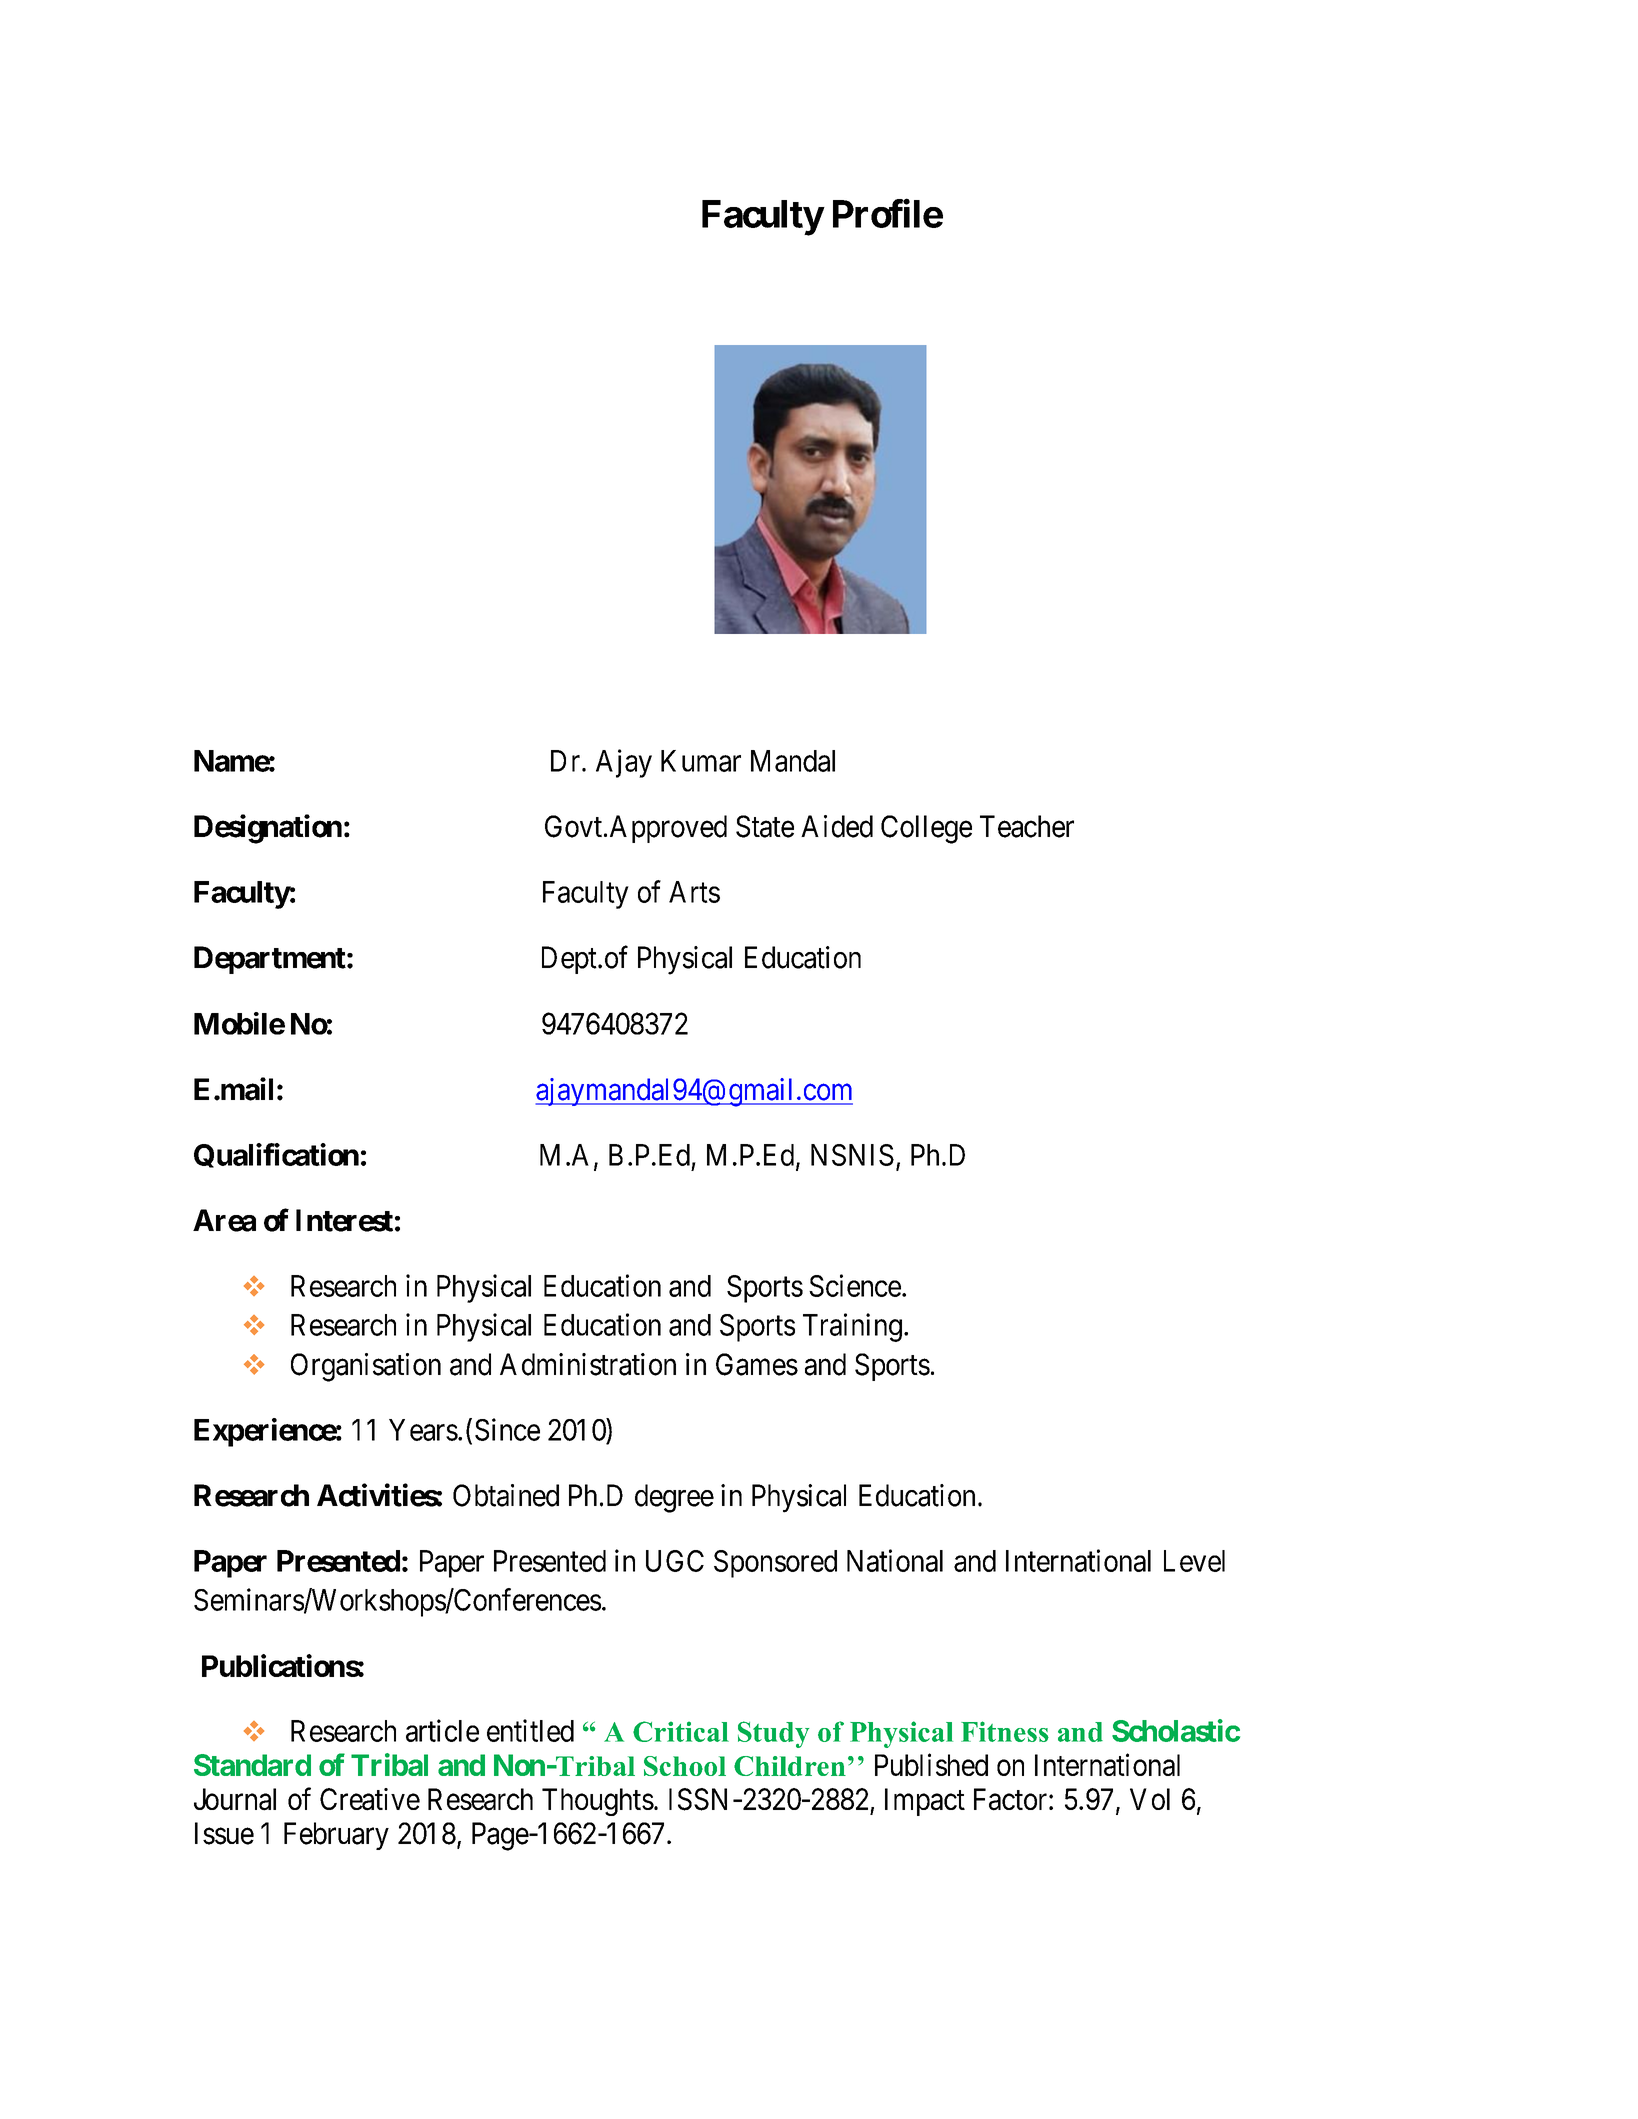  What do you see at coordinates (1027, 826) in the screenshot?
I see `Teacher` at bounding box center [1027, 826].
